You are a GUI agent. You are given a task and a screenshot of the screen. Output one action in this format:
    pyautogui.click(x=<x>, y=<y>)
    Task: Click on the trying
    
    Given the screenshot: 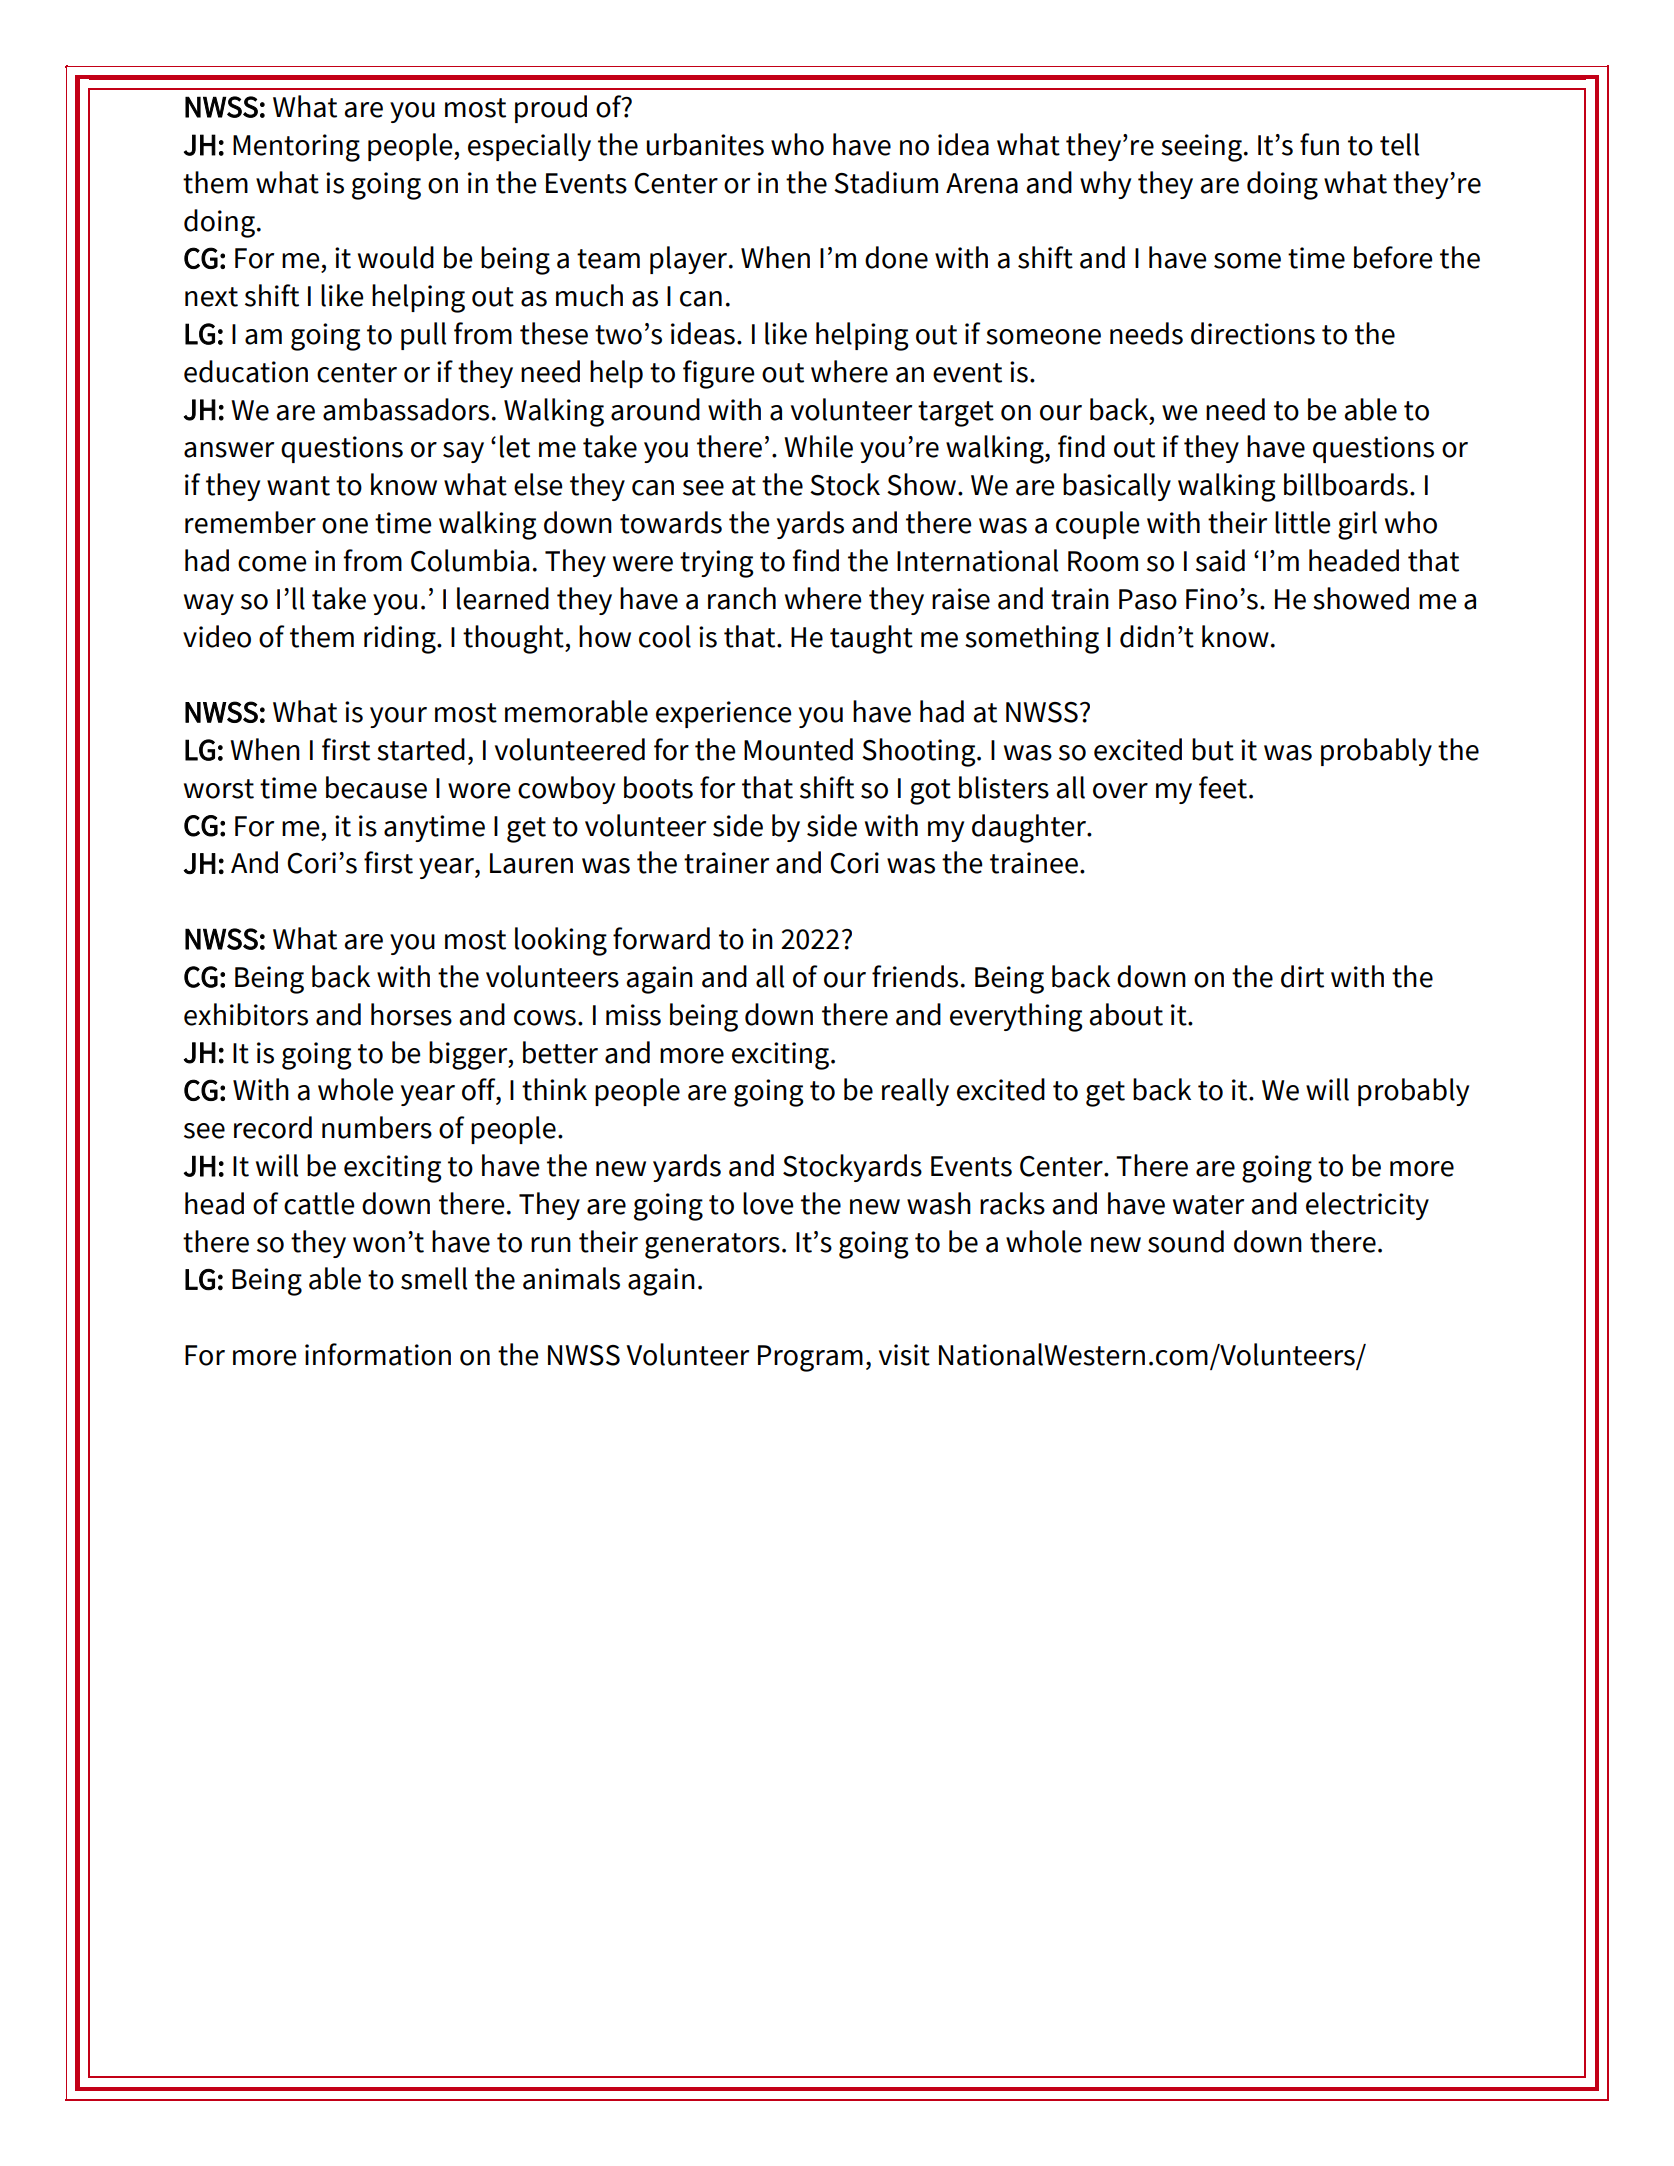 What is the action you would take?
    pyautogui.click(x=717, y=564)
